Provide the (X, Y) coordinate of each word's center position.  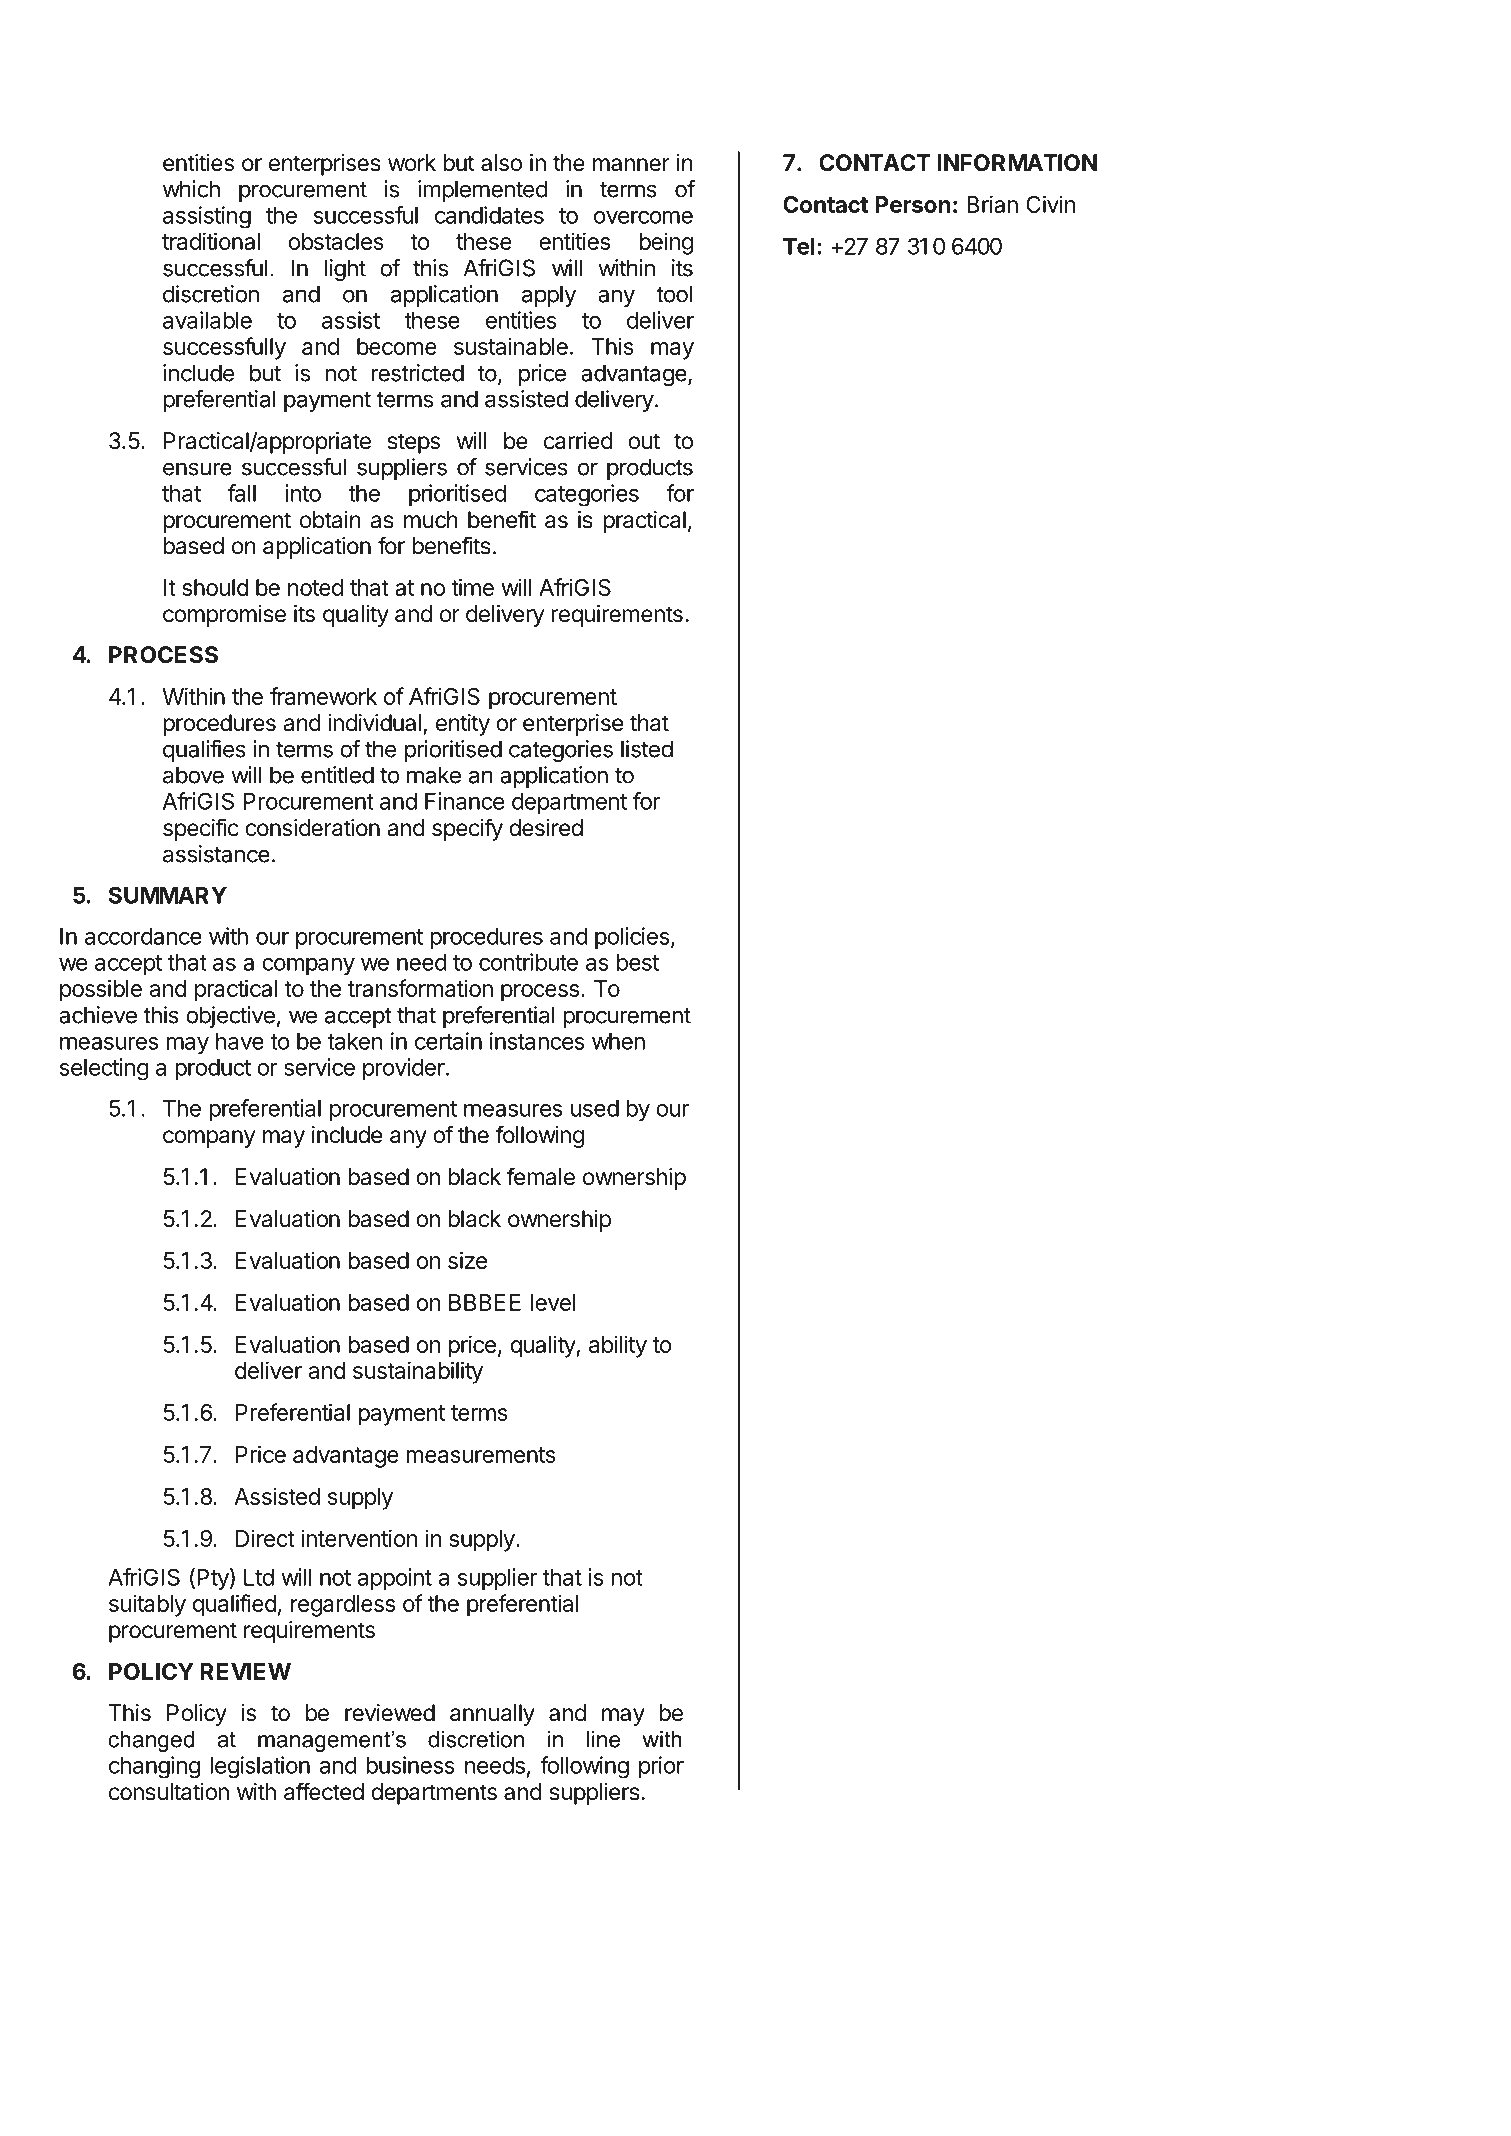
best (638, 962)
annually (492, 1715)
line (604, 1739)
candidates (489, 215)
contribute (528, 962)
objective (230, 1017)
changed (151, 1741)
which (191, 189)
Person (913, 204)
